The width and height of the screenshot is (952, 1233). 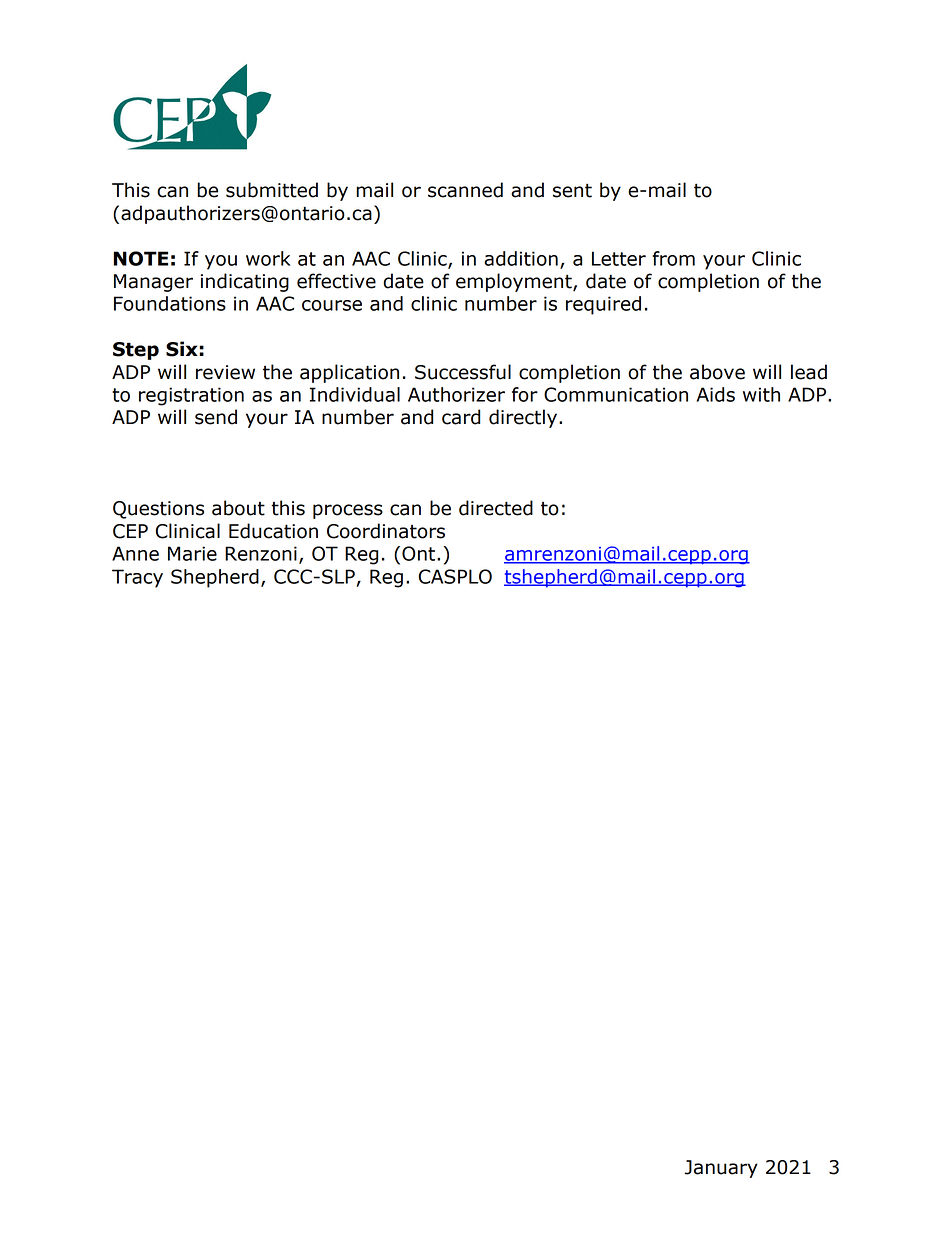 I want to click on directed, so click(x=496, y=508).
